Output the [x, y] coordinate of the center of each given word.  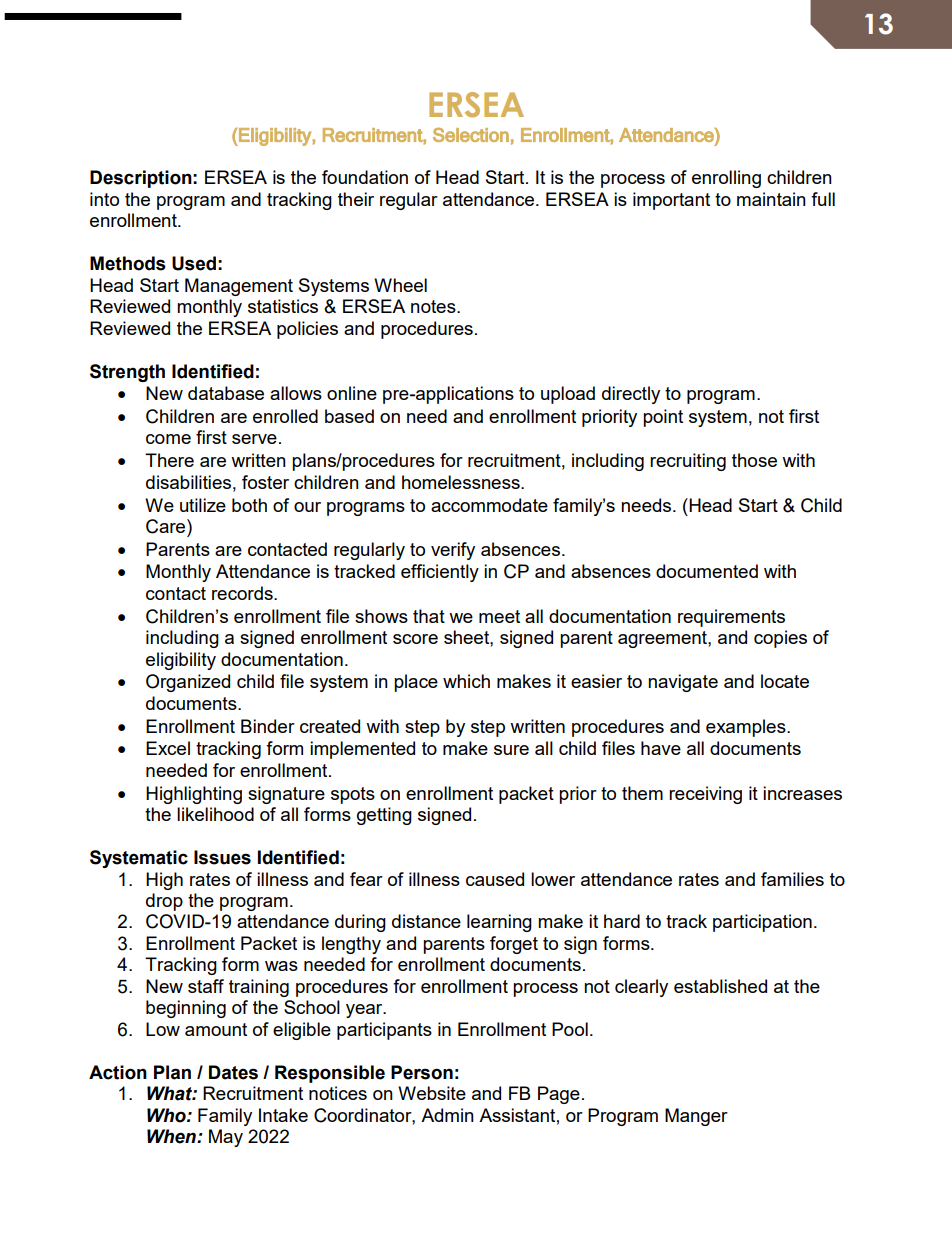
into [104, 199]
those [754, 460]
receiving [705, 795]
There [169, 460]
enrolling [726, 179]
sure [511, 750]
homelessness [462, 482]
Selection [471, 135]
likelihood [215, 814]
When [172, 1136]
